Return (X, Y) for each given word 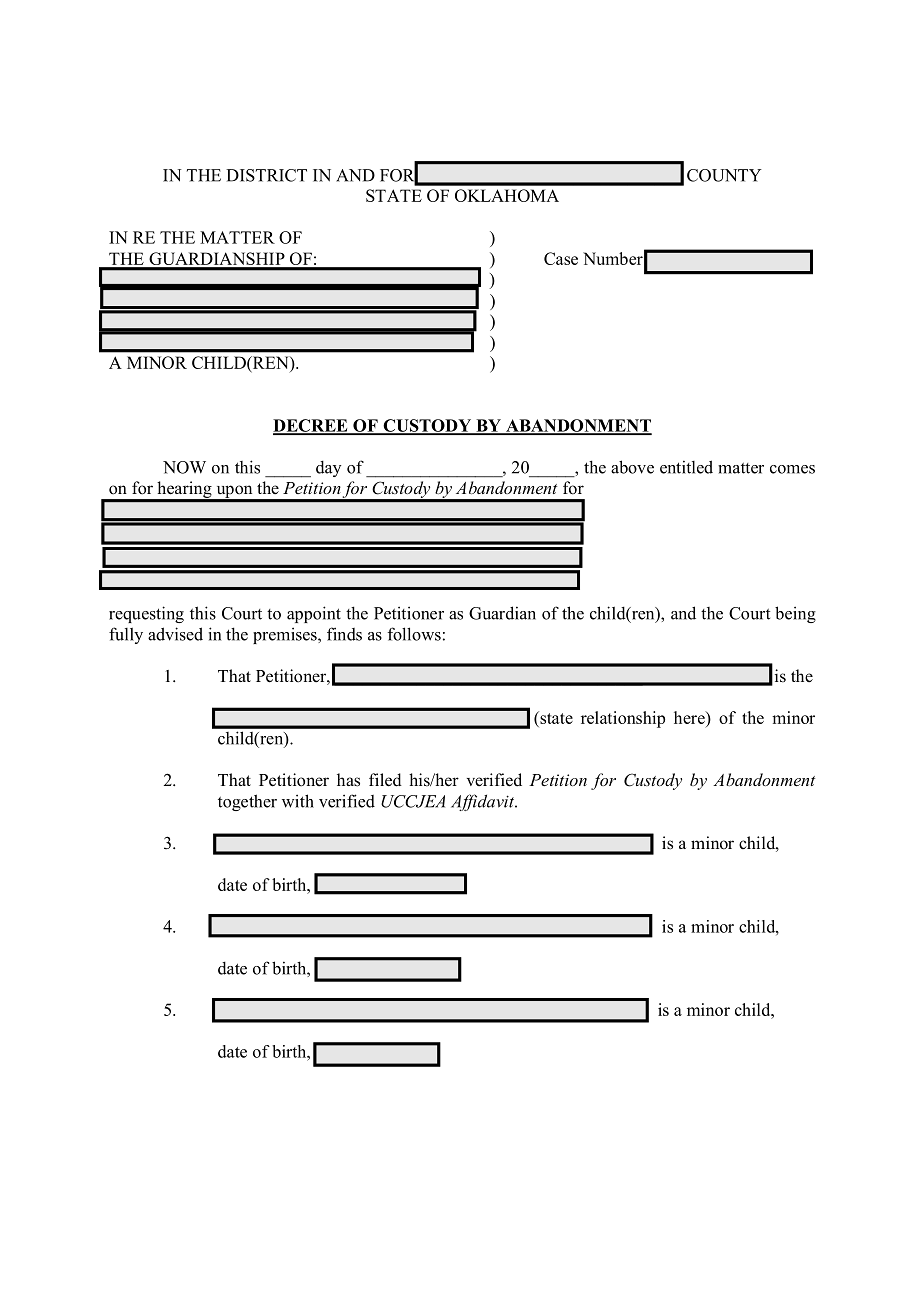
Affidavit (484, 802)
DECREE (311, 426)
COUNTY (724, 175)
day (328, 468)
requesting (146, 614)
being (795, 614)
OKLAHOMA (507, 195)
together (247, 802)
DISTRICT (266, 175)
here (690, 717)
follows (414, 634)
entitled (686, 467)
